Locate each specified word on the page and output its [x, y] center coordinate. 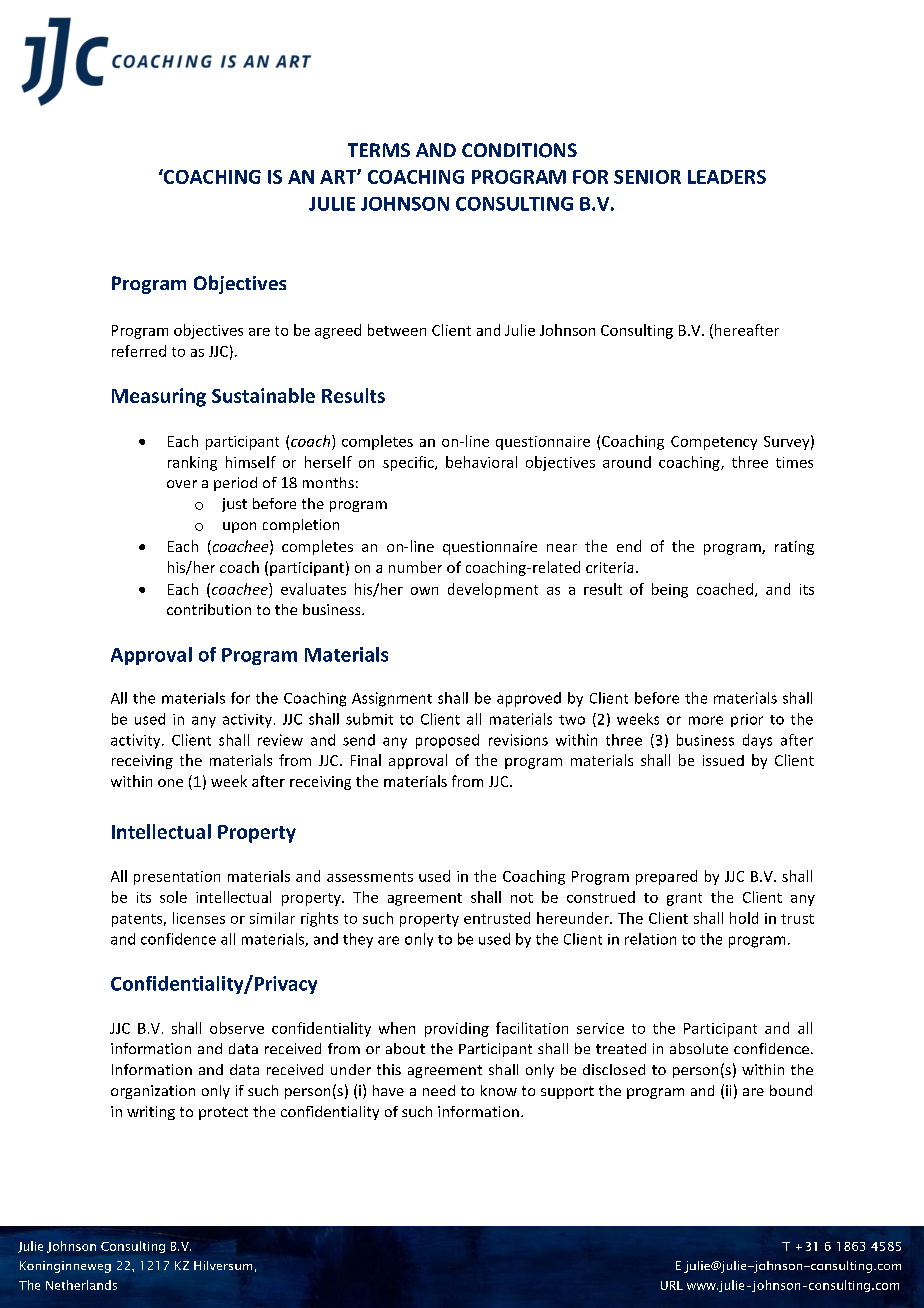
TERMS [379, 150]
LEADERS [727, 177]
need [439, 1090]
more [706, 720]
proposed [447, 741]
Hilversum [223, 1265]
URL [672, 1285]
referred [139, 351]
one [170, 783]
